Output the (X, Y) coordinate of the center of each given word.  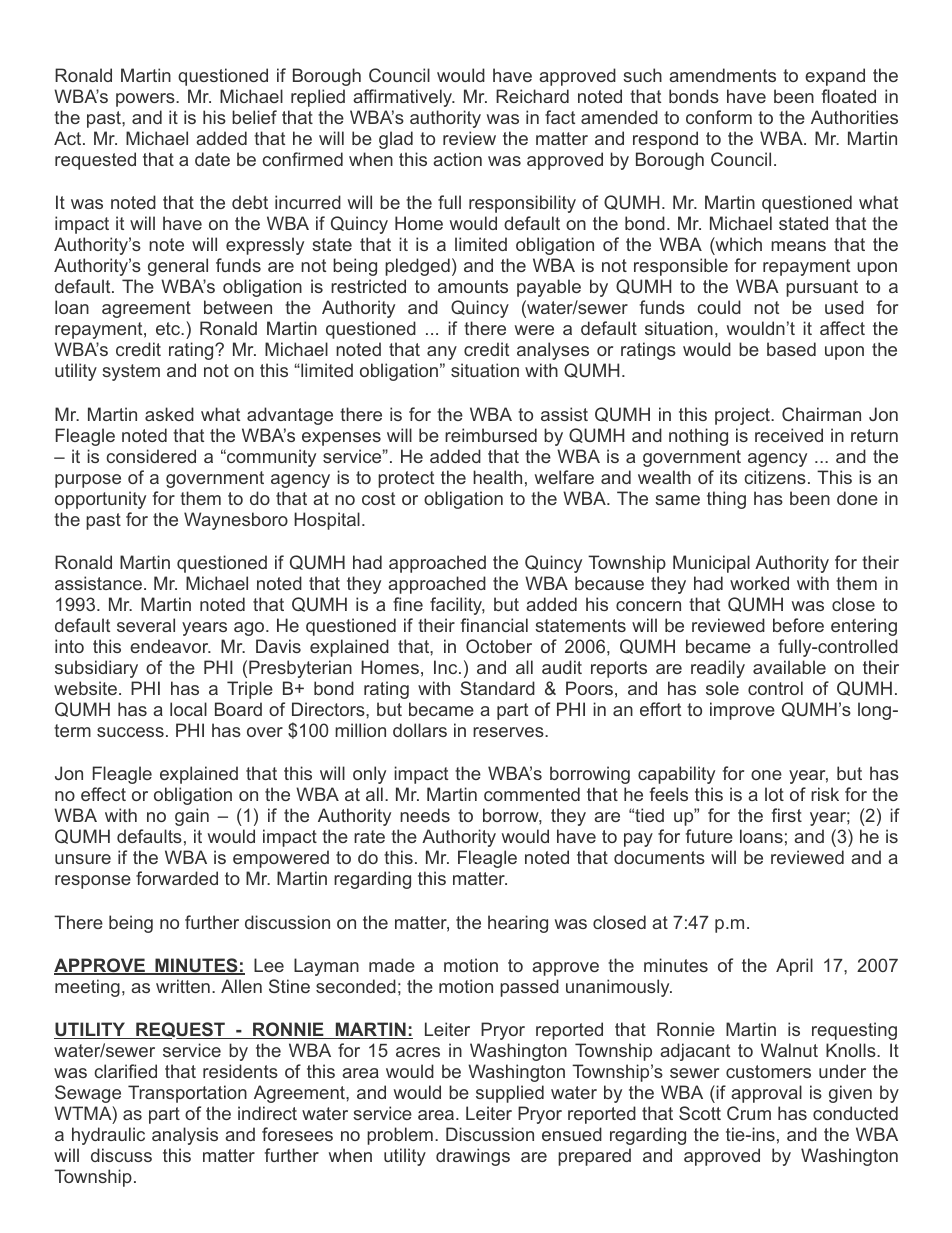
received (789, 435)
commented (532, 794)
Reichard (532, 96)
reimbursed (491, 435)
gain (192, 817)
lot (774, 794)
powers (146, 100)
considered (151, 456)
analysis (185, 1136)
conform (719, 117)
